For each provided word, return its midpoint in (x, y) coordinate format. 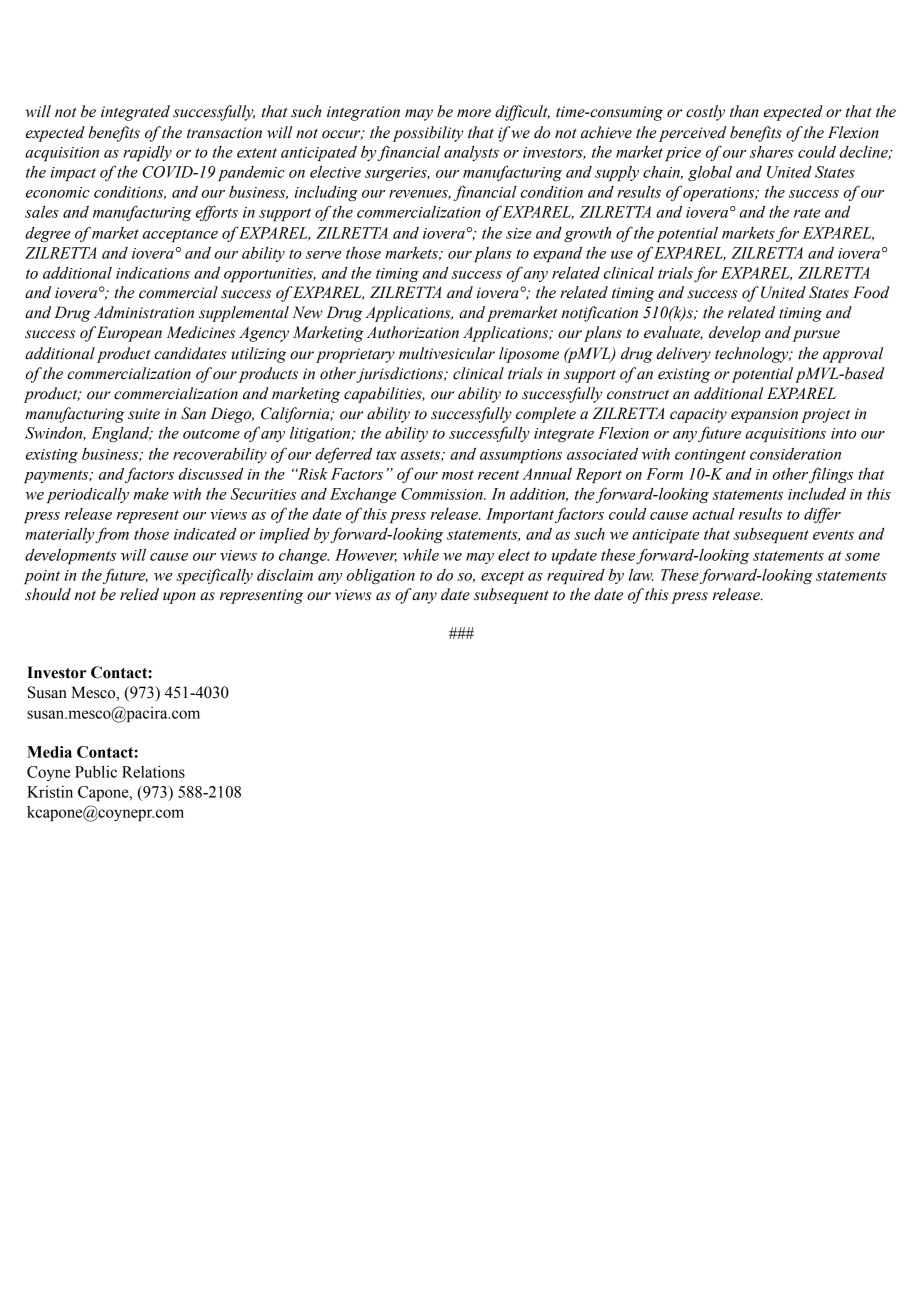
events (833, 535)
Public (96, 771)
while (421, 555)
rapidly (147, 153)
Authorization (413, 332)
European (129, 334)
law (641, 575)
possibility (428, 134)
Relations (153, 771)
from (112, 535)
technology (753, 355)
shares (772, 152)
